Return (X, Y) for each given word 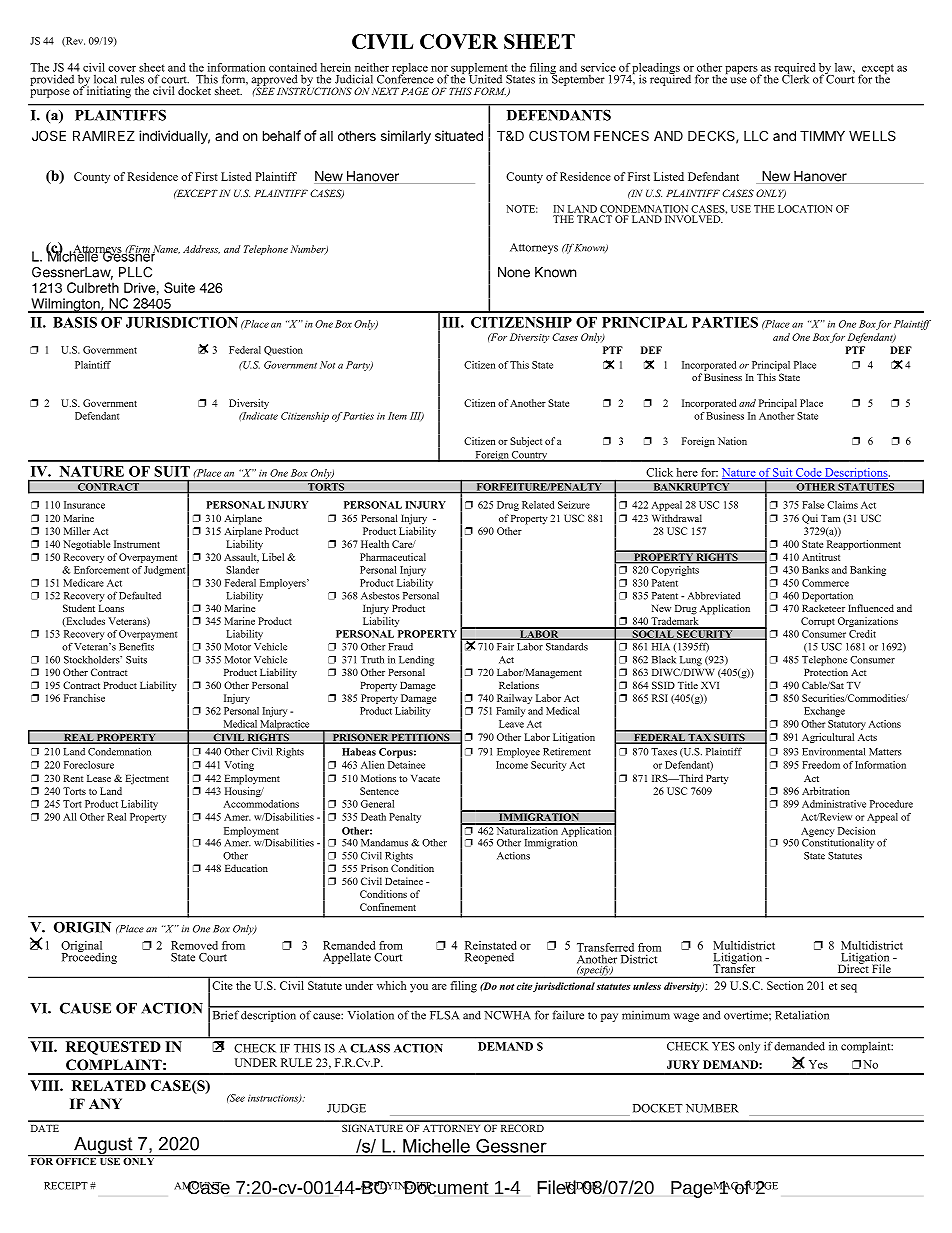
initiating (108, 91)
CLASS (370, 1048)
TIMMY (822, 135)
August (103, 1147)
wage (686, 1017)
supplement (480, 70)
